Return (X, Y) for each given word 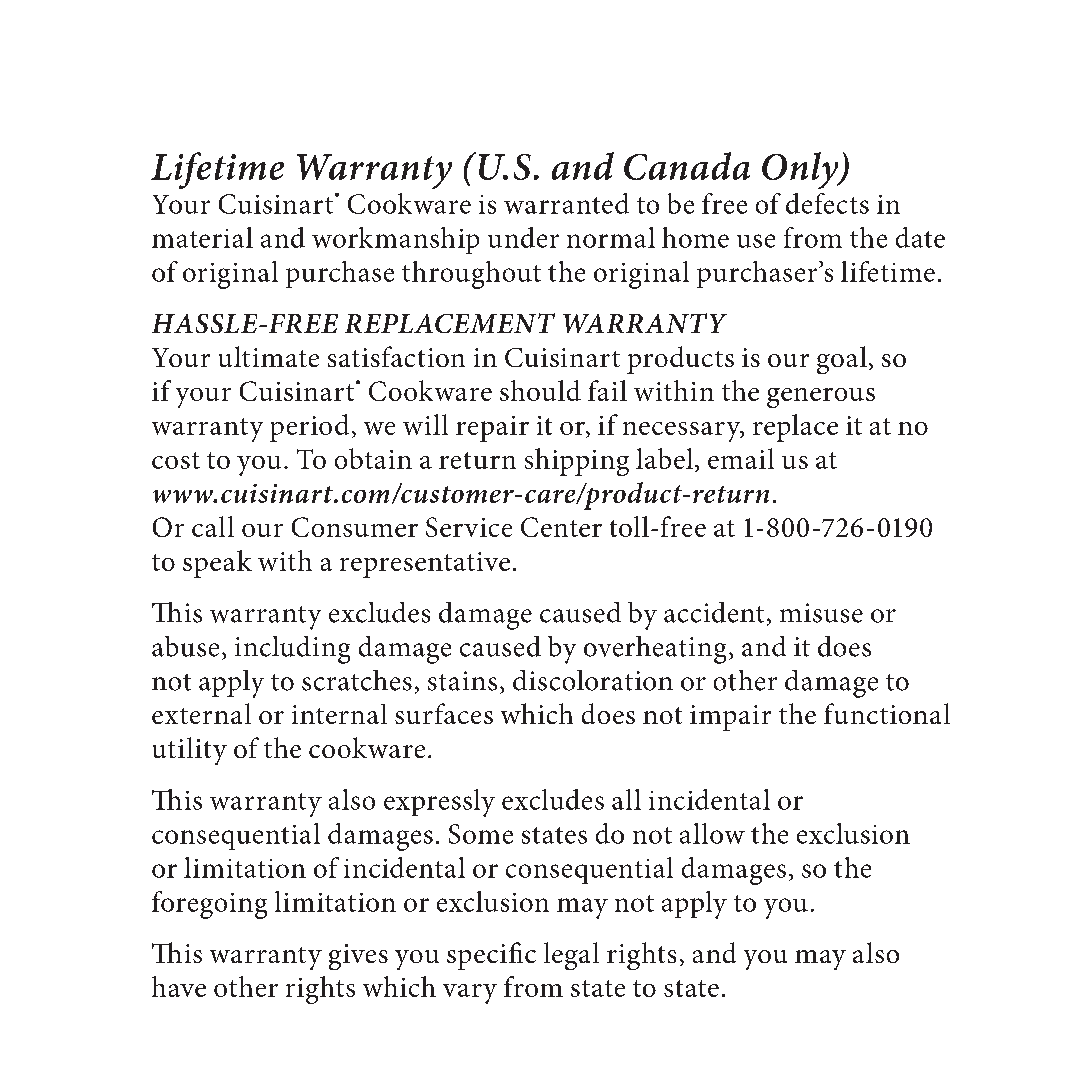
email (741, 458)
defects (827, 203)
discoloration (593, 680)
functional (887, 713)
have (179, 986)
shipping (577, 462)
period (309, 428)
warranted (566, 203)
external (201, 713)
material (202, 237)
